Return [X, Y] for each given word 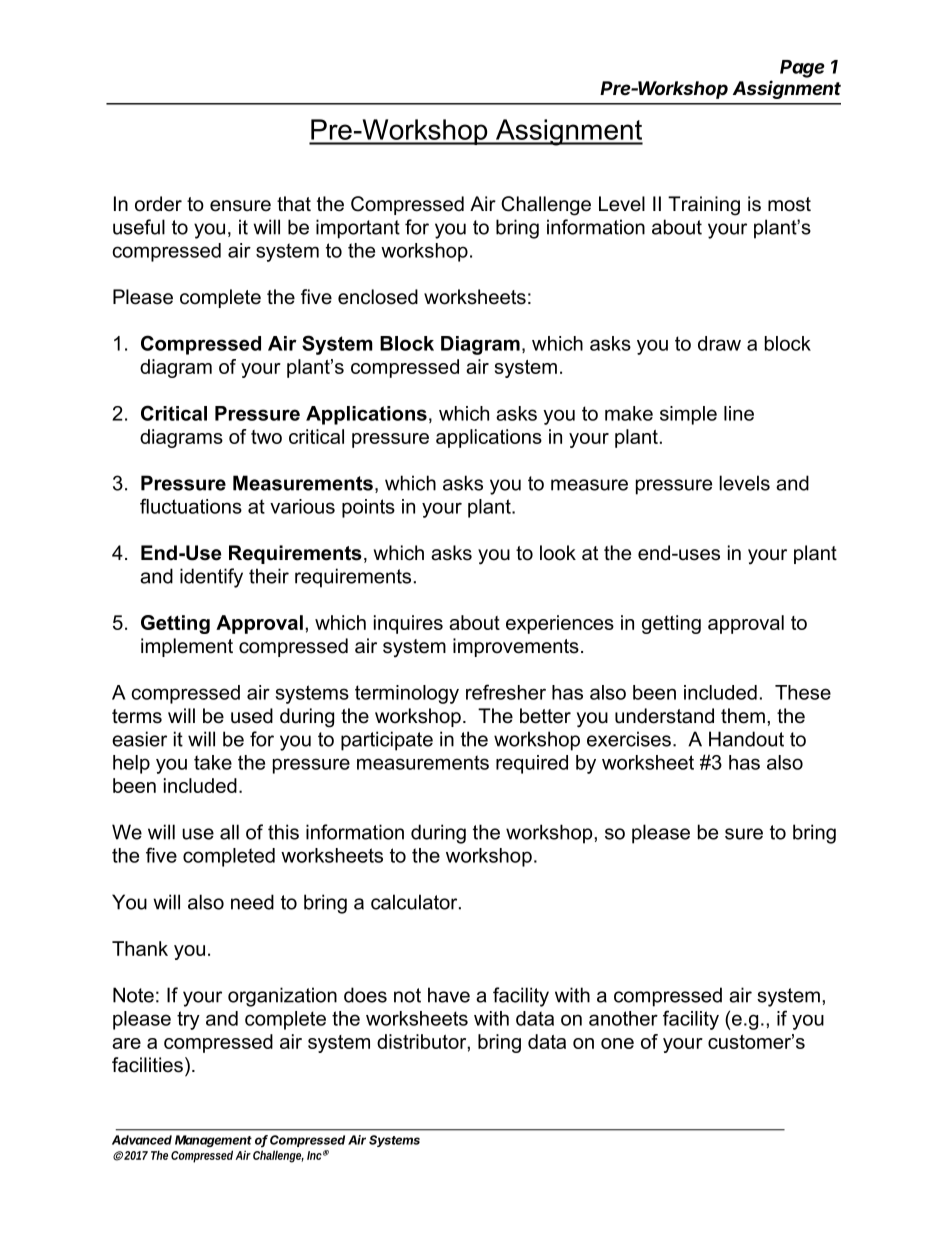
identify [211, 578]
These [803, 692]
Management [213, 1141]
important [358, 229]
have [449, 995]
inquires [408, 624]
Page [802, 69]
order [158, 204]
